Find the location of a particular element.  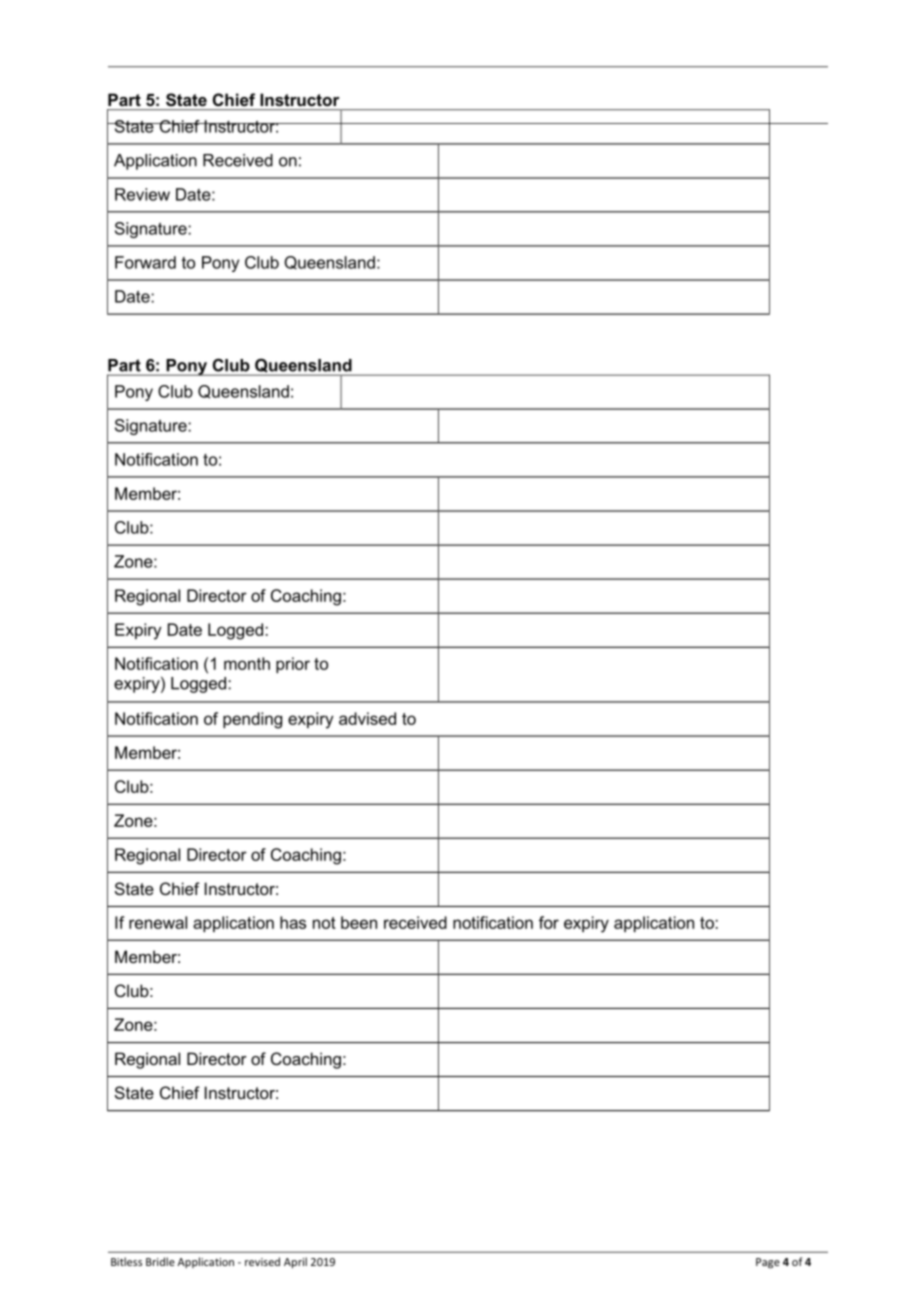

Forward is located at coordinates (145, 262).
